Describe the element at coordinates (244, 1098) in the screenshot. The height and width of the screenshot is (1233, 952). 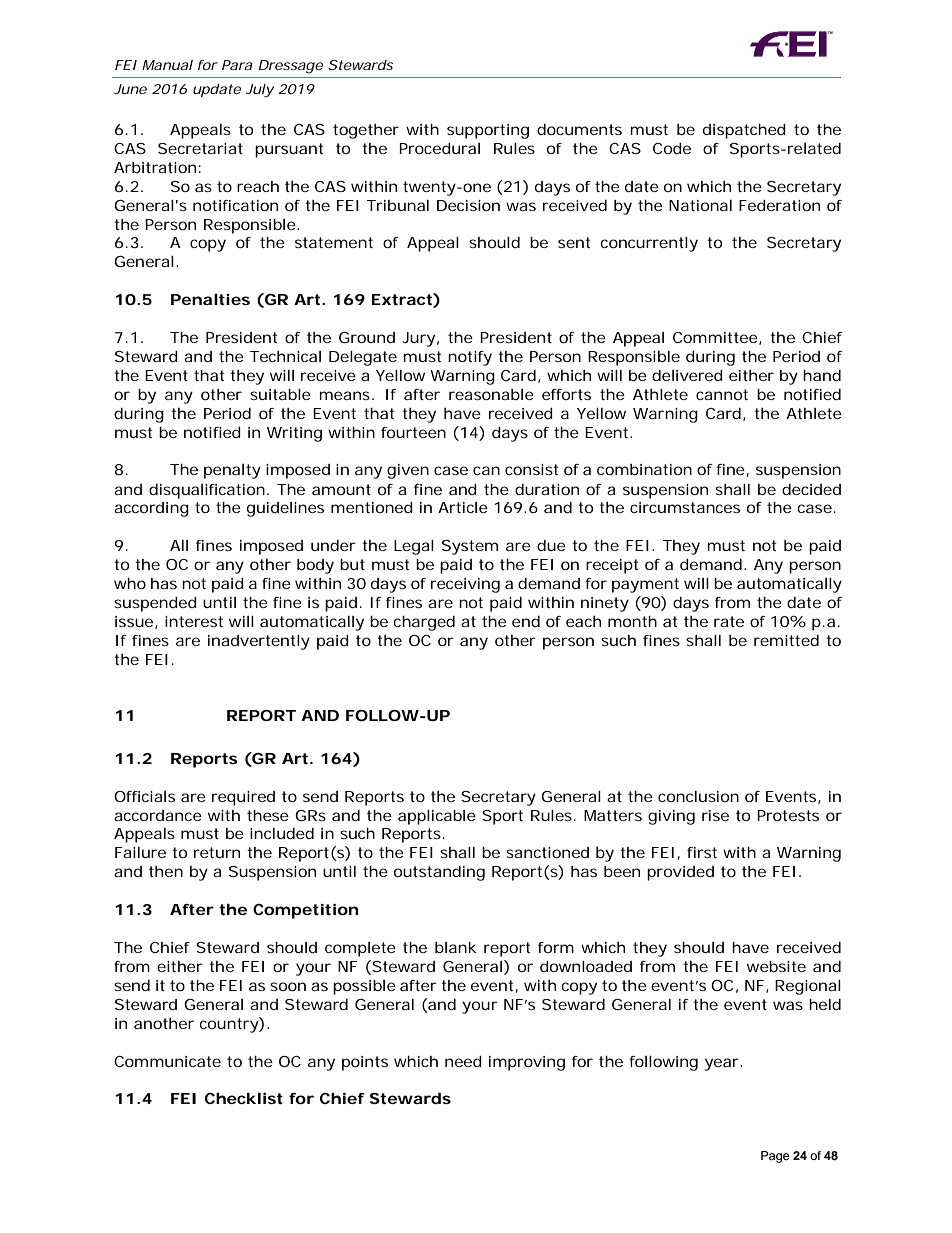
I see `Checklist` at that location.
